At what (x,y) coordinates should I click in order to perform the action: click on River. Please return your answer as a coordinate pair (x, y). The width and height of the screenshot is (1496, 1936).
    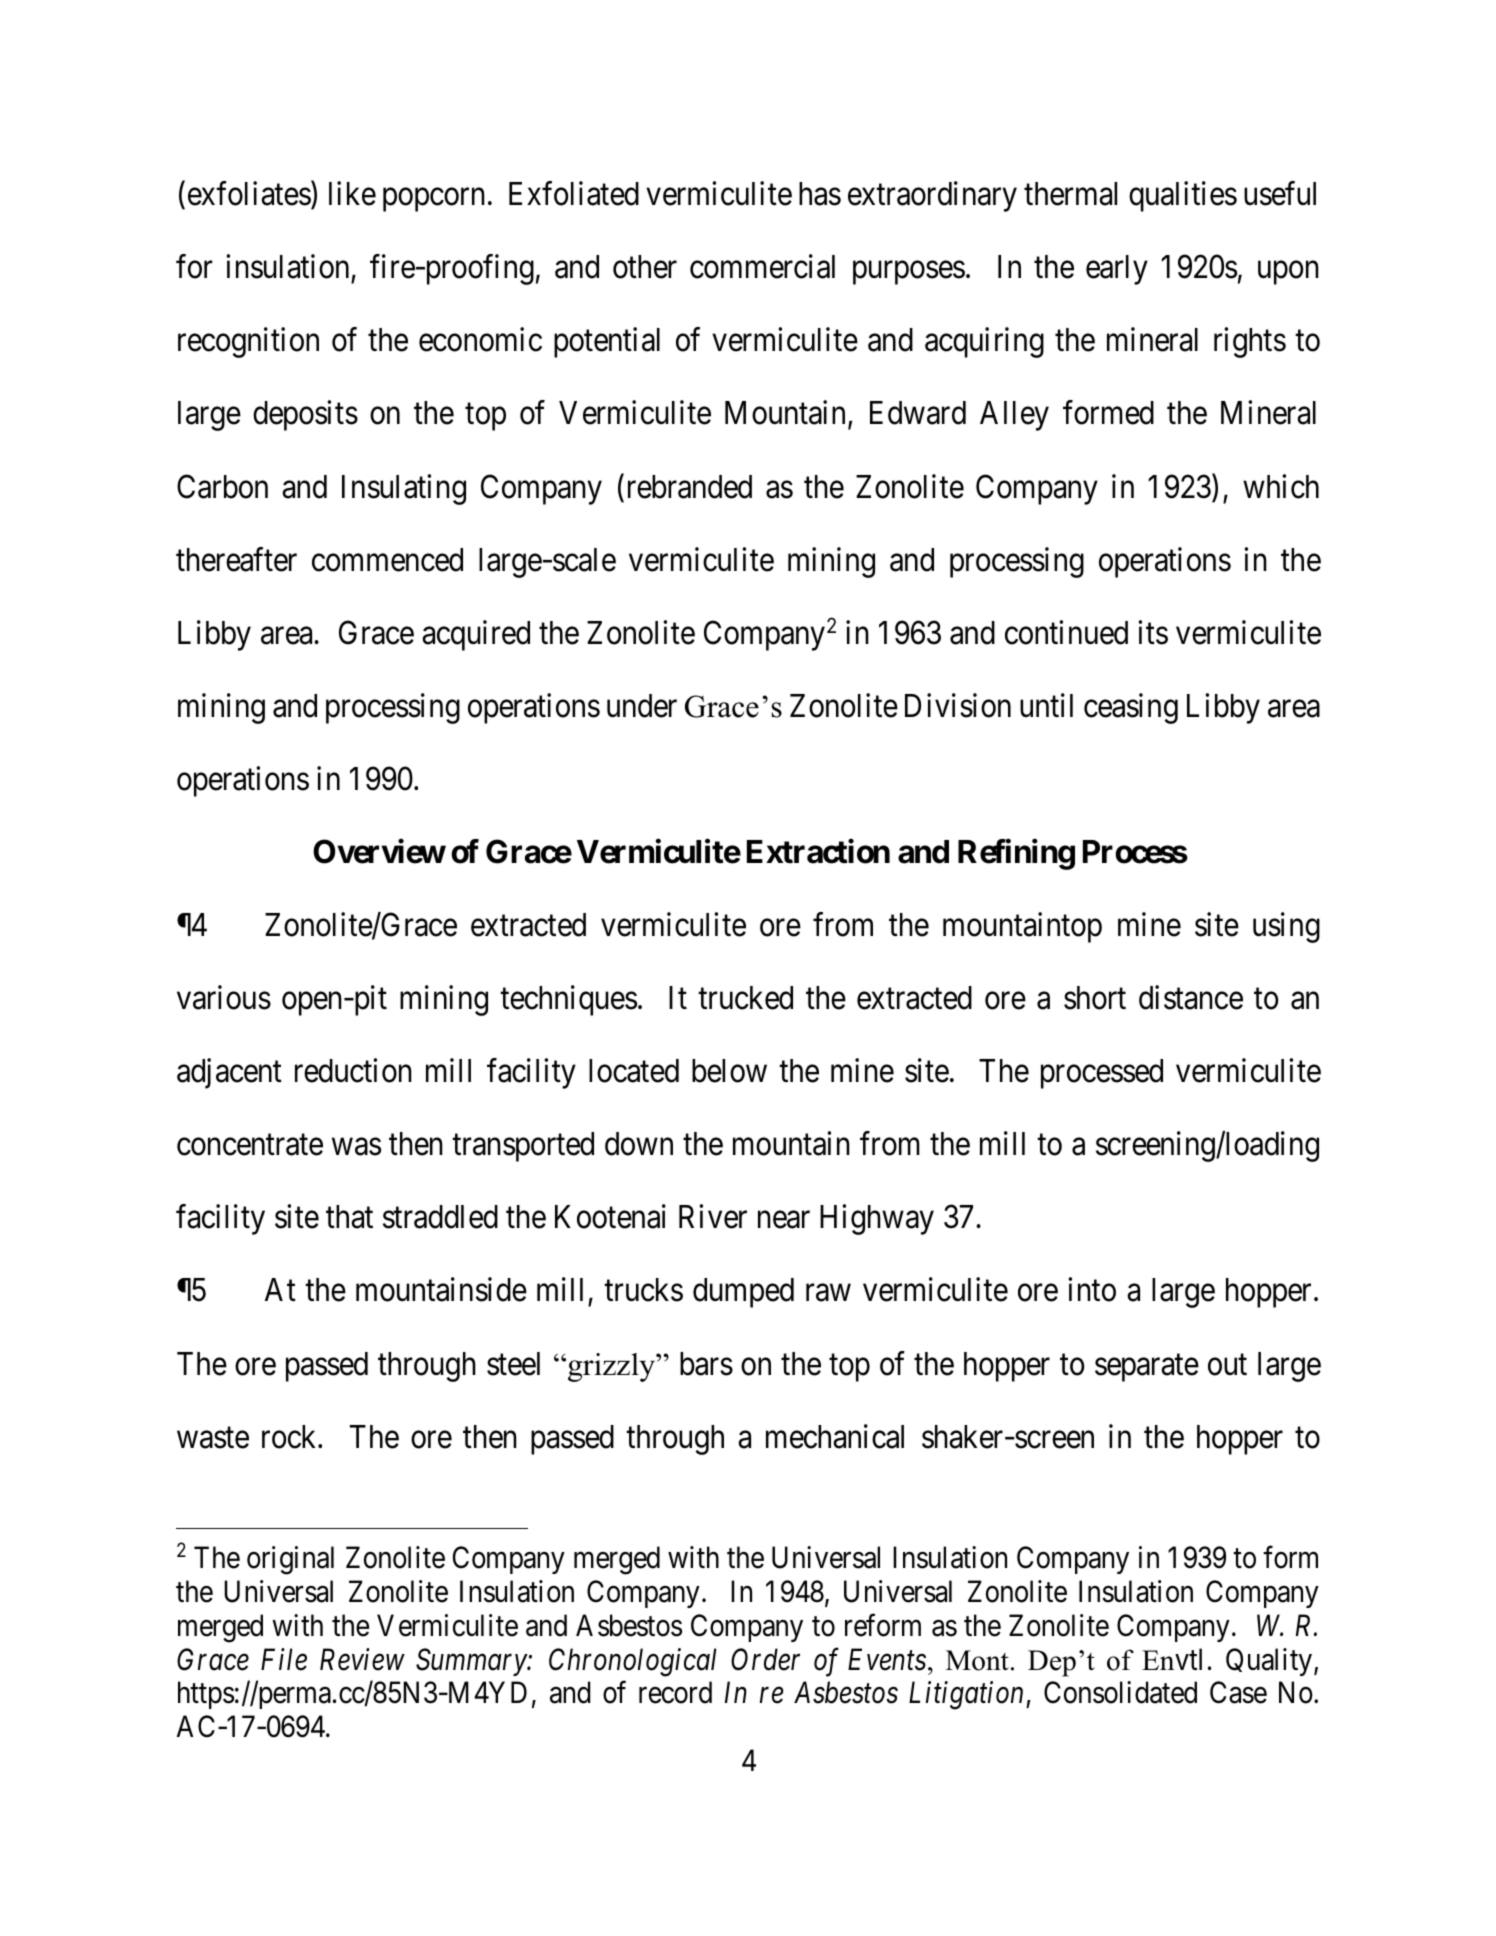
    Looking at the image, I should click on (713, 1217).
